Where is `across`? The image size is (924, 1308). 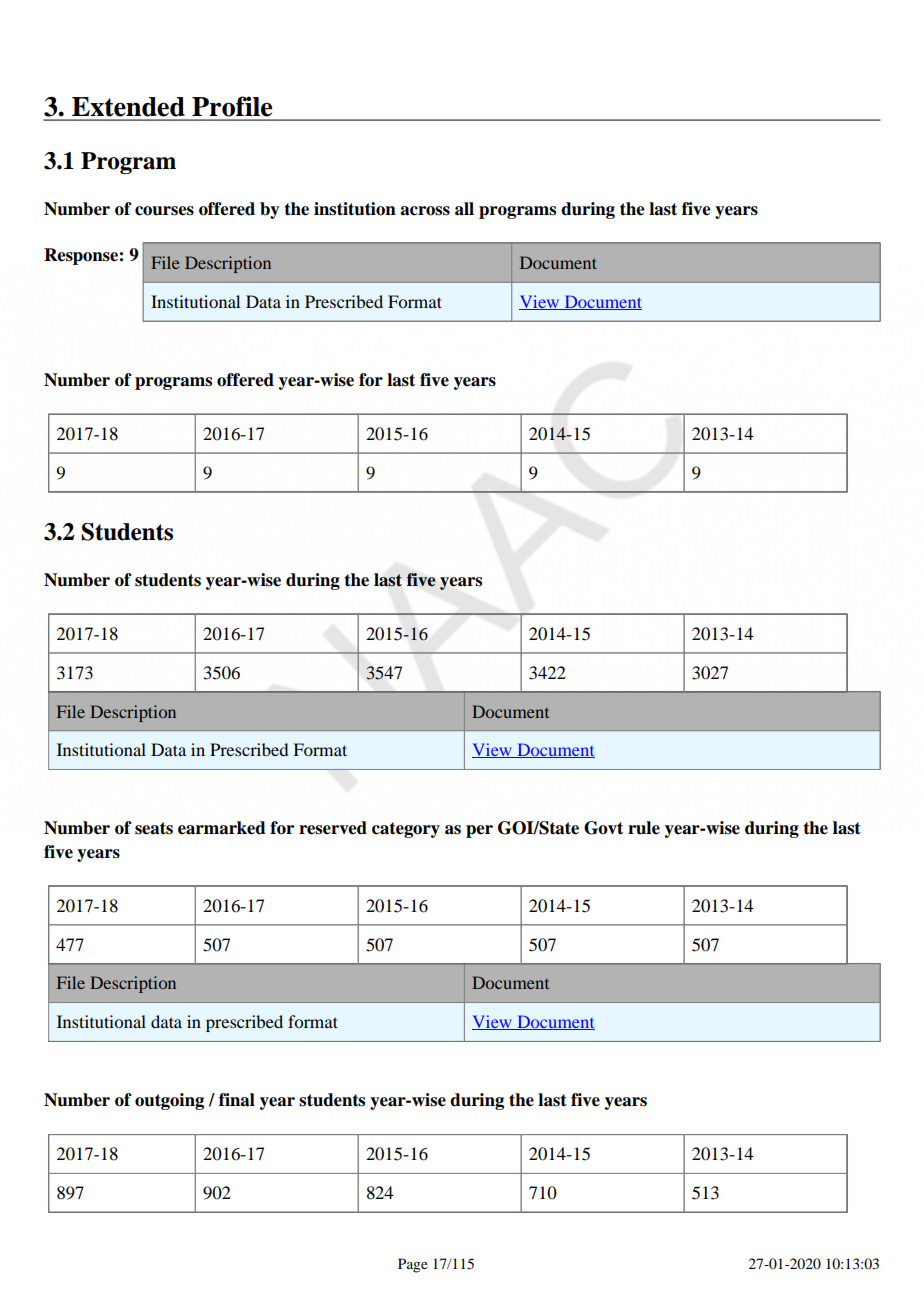
across is located at coordinates (425, 211).
